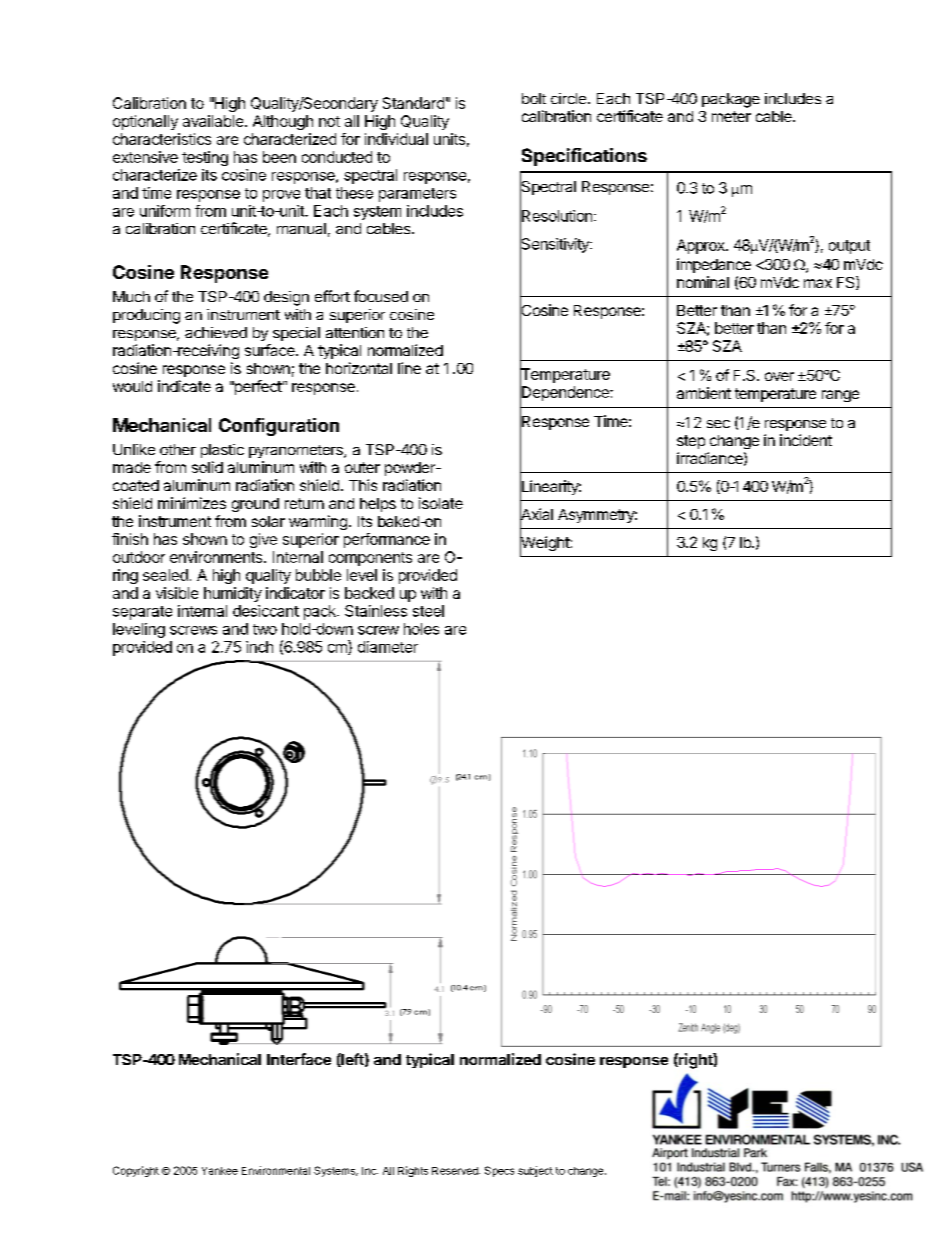 The height and width of the screenshot is (1233, 952). Describe the element at coordinates (702, 246) in the screenshot. I see `Approx` at that location.
